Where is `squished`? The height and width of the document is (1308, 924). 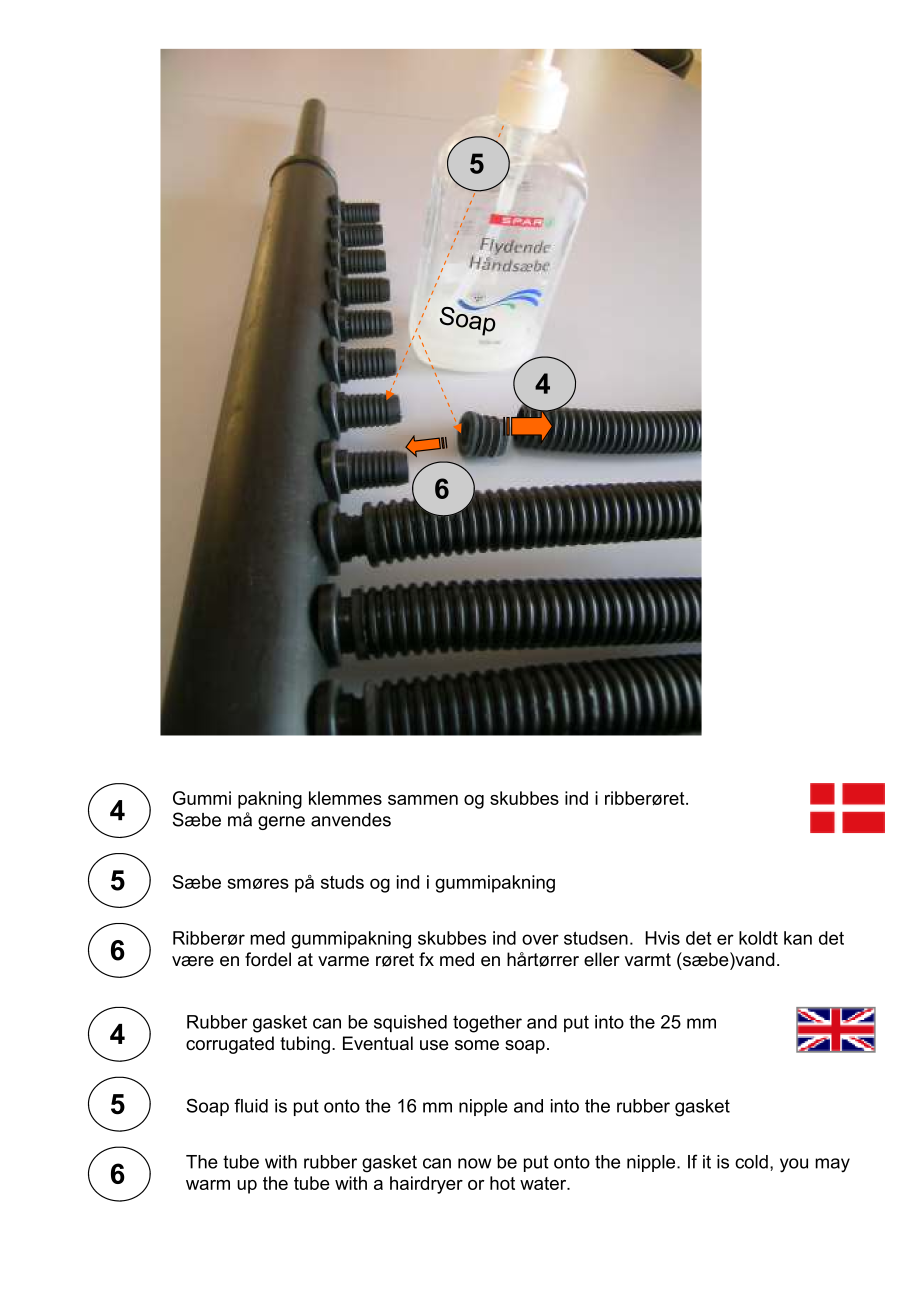
squished is located at coordinates (410, 1023).
